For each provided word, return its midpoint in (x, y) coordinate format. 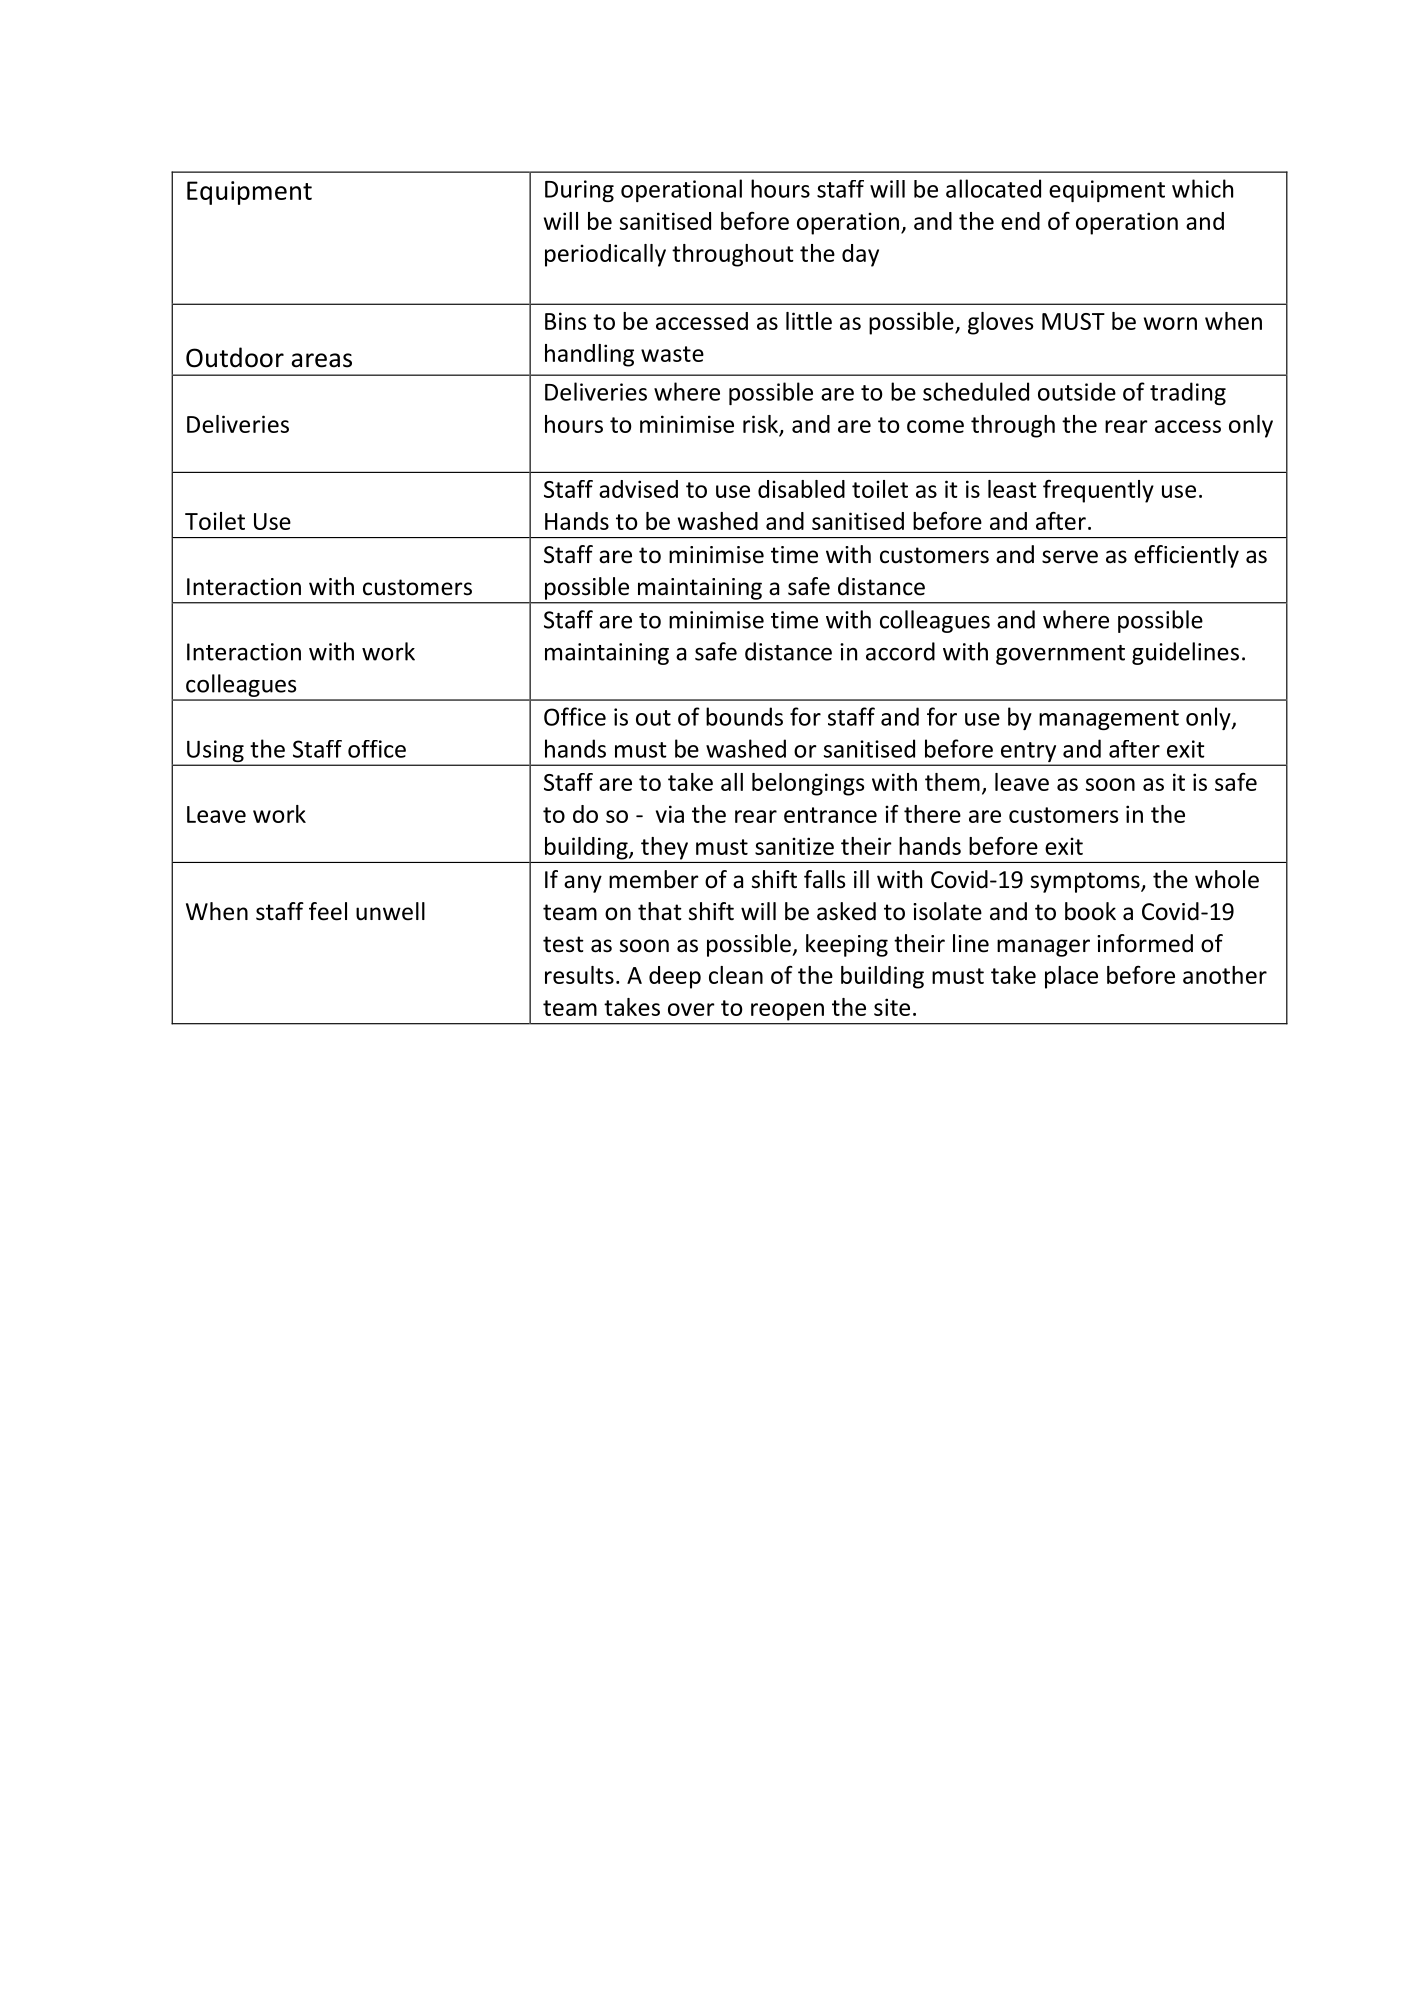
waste (672, 354)
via (670, 814)
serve (1070, 557)
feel (328, 911)
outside (1077, 391)
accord (900, 651)
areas (321, 360)
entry (1028, 753)
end (1020, 221)
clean (736, 975)
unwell (390, 911)
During (579, 191)
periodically (605, 255)
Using (215, 752)
